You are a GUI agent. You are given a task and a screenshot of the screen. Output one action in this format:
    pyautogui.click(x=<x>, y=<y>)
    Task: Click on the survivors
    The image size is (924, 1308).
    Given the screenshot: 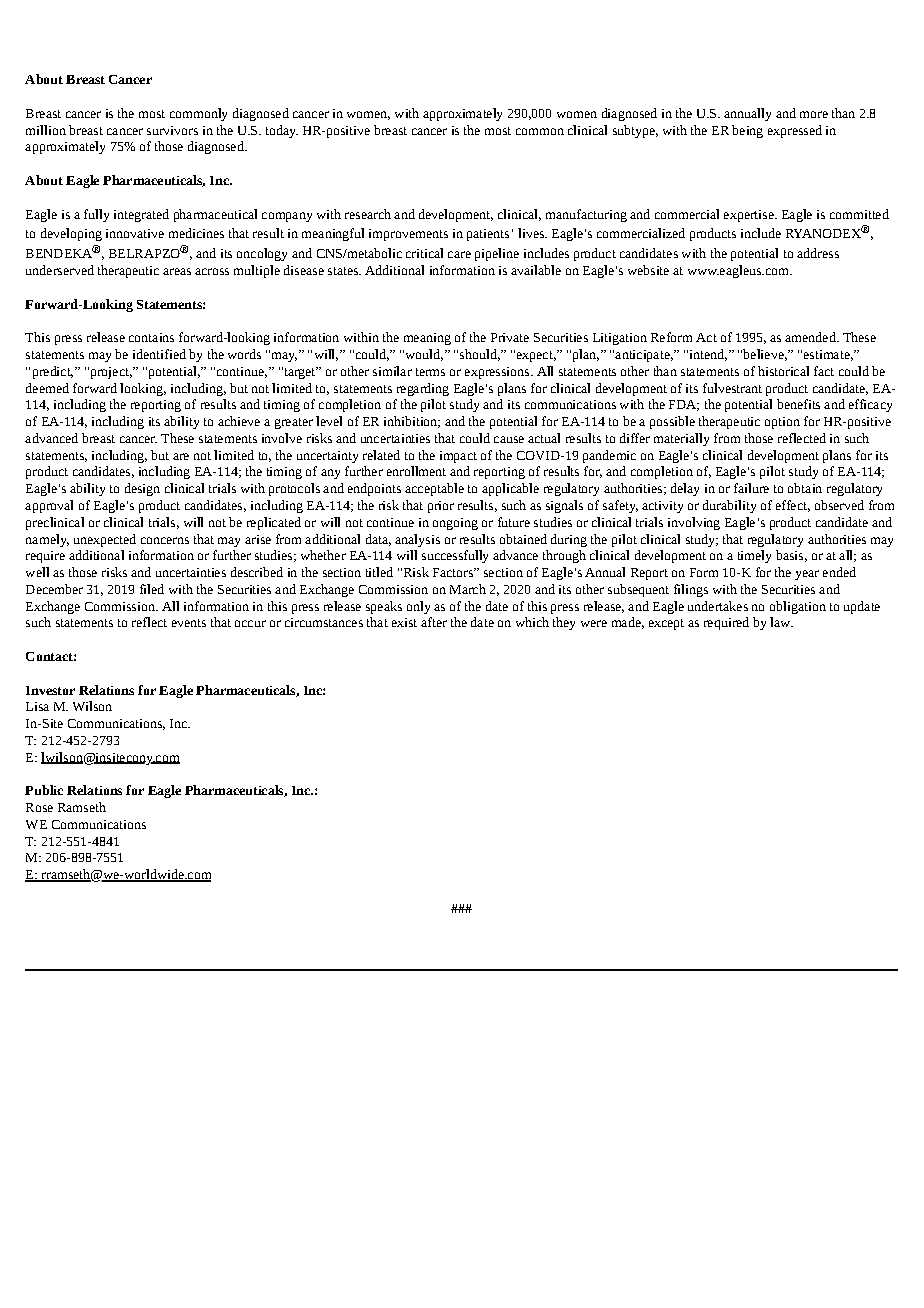 What is the action you would take?
    pyautogui.click(x=172, y=130)
